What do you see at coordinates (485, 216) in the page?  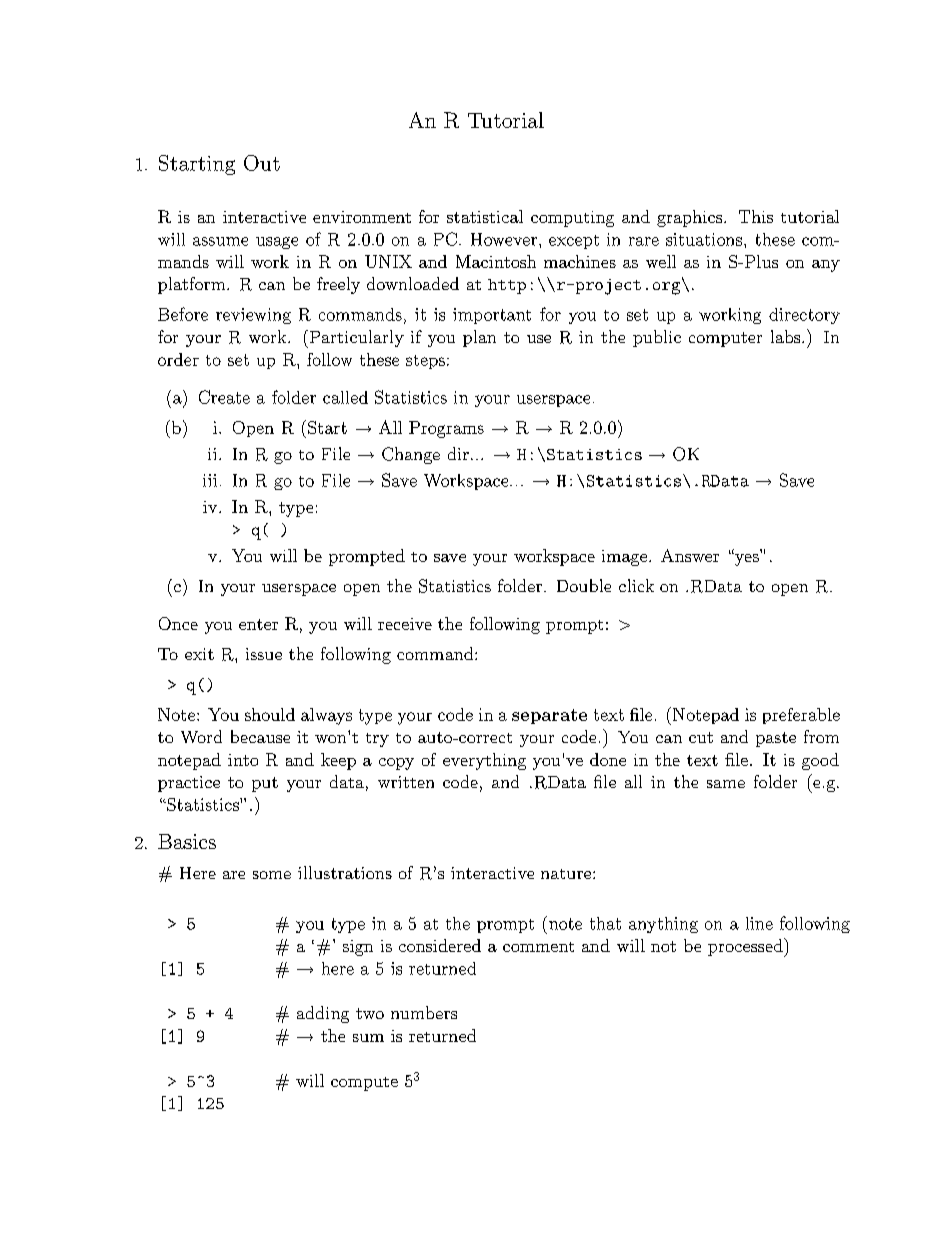 I see `statistical` at bounding box center [485, 216].
